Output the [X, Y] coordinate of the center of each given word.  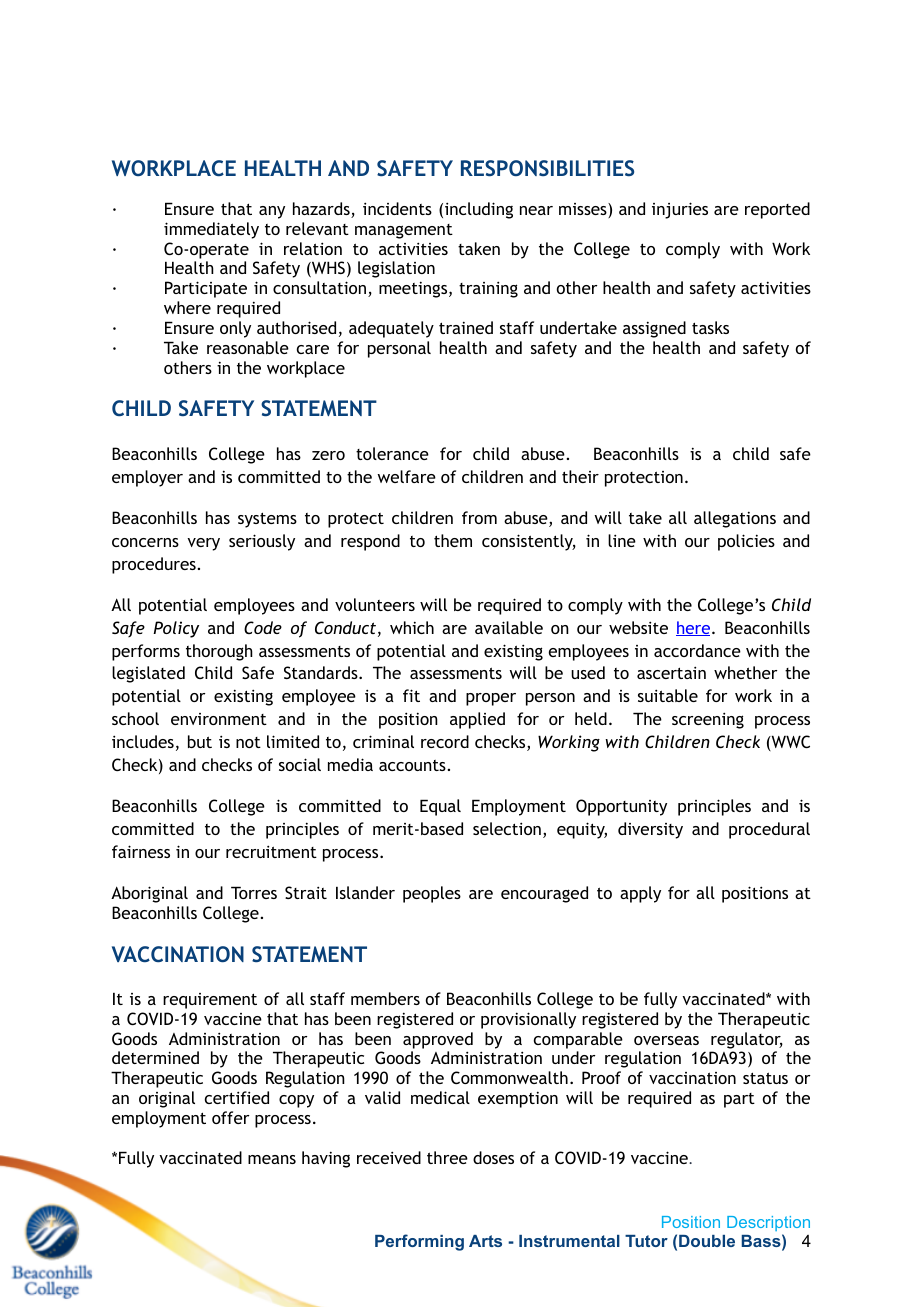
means [272, 1159]
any [272, 212]
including [479, 210]
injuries [680, 210]
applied [477, 720]
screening [708, 720]
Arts [485, 1241]
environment [219, 719]
